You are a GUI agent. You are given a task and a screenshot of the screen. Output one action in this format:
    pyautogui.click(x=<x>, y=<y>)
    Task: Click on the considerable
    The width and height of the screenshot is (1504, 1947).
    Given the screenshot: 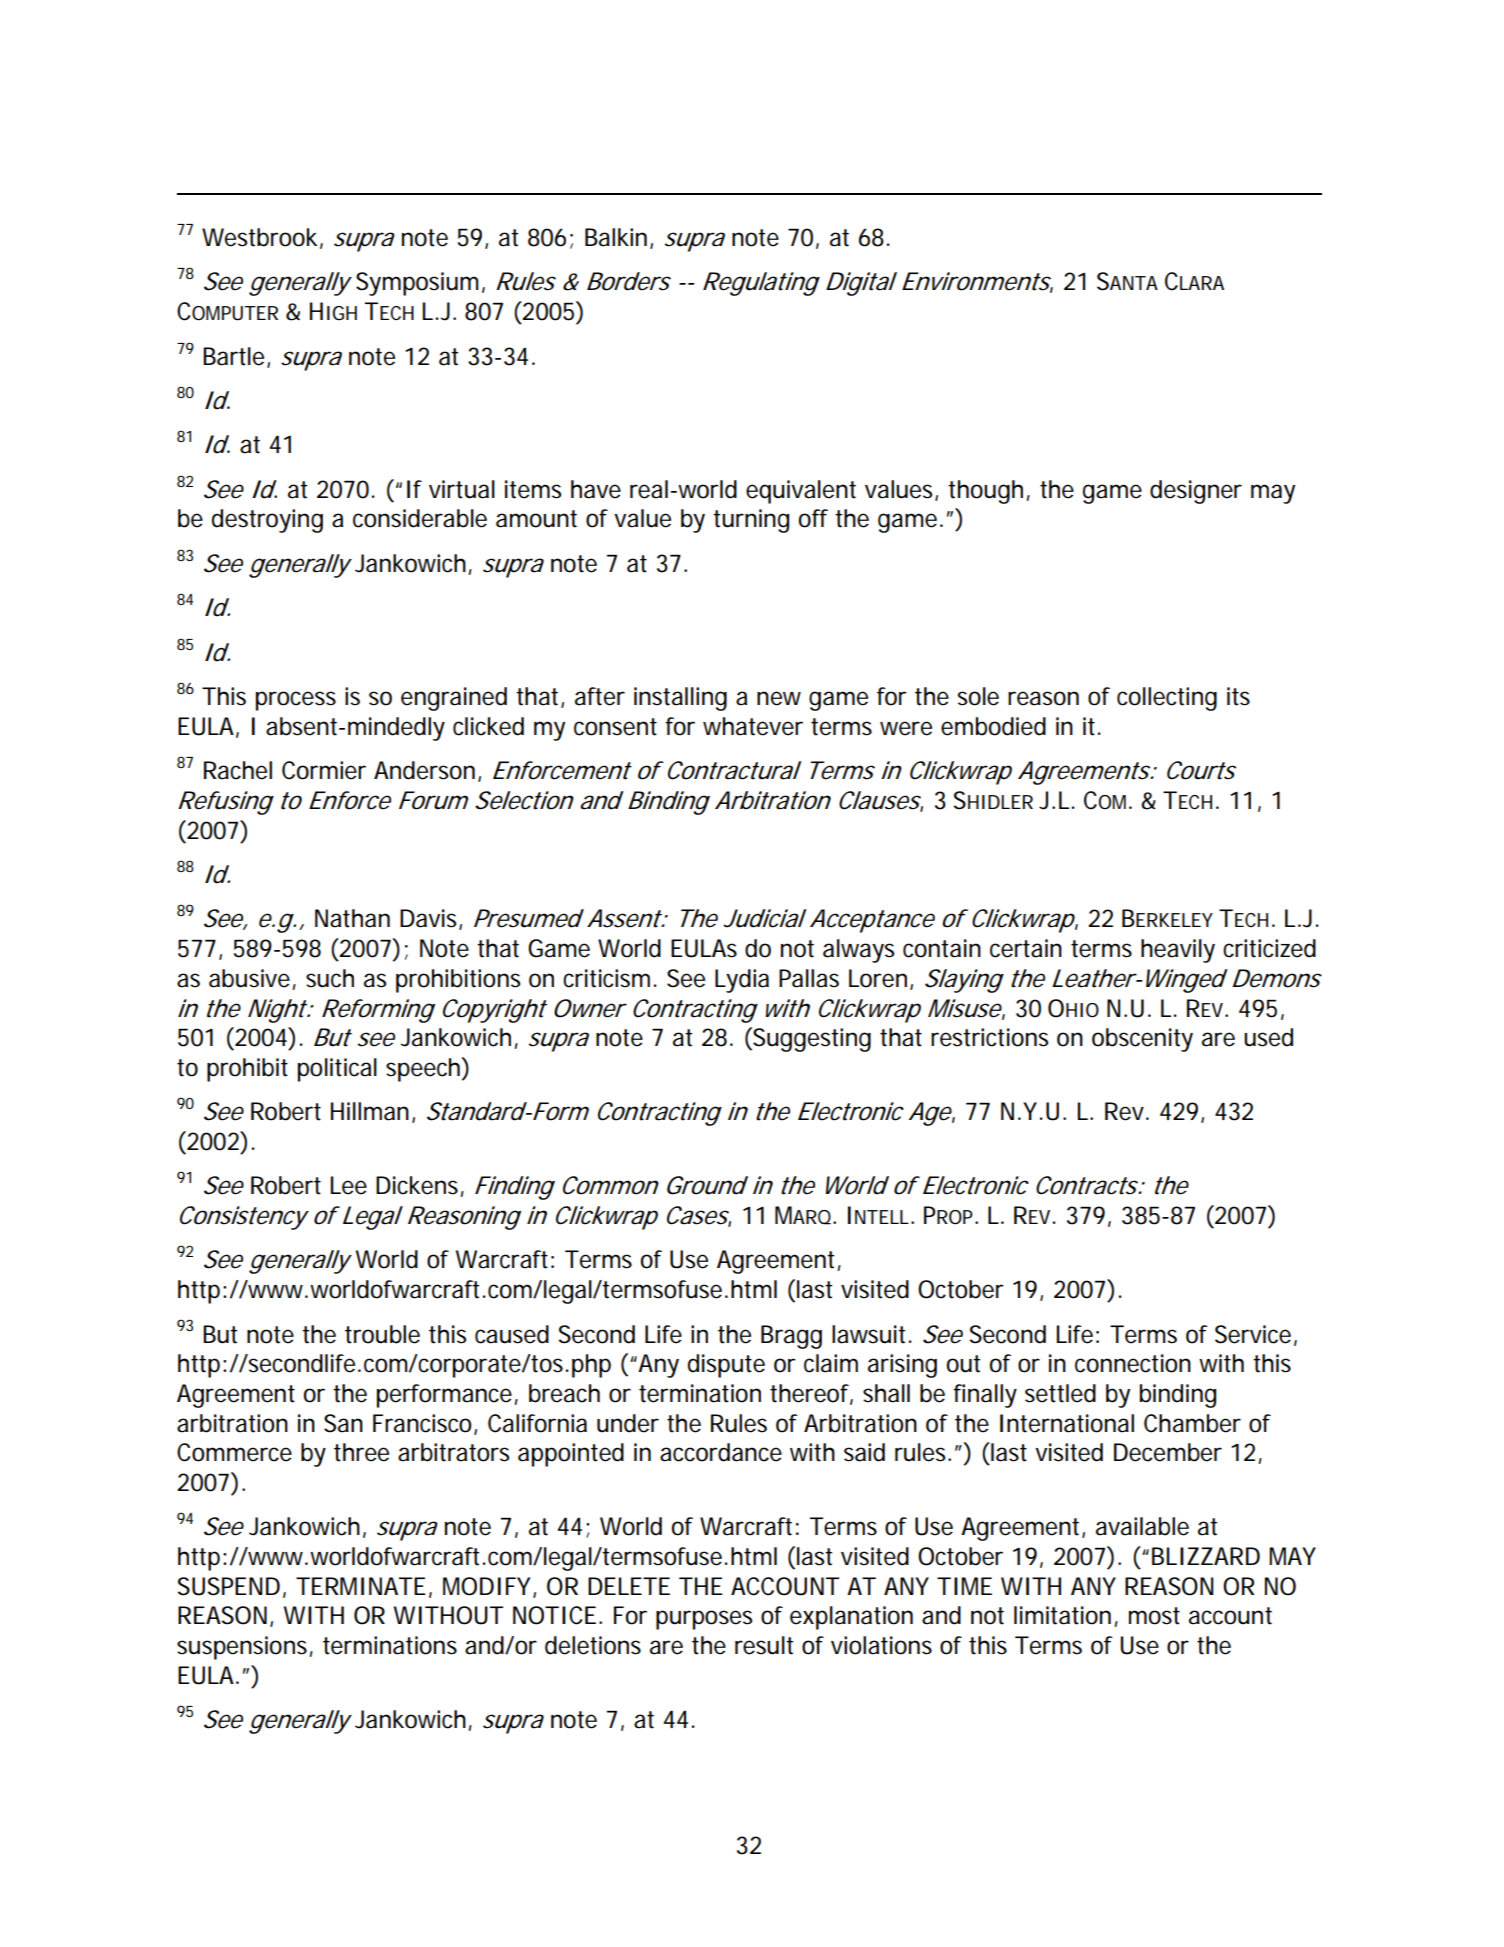 What is the action you would take?
    pyautogui.click(x=420, y=518)
